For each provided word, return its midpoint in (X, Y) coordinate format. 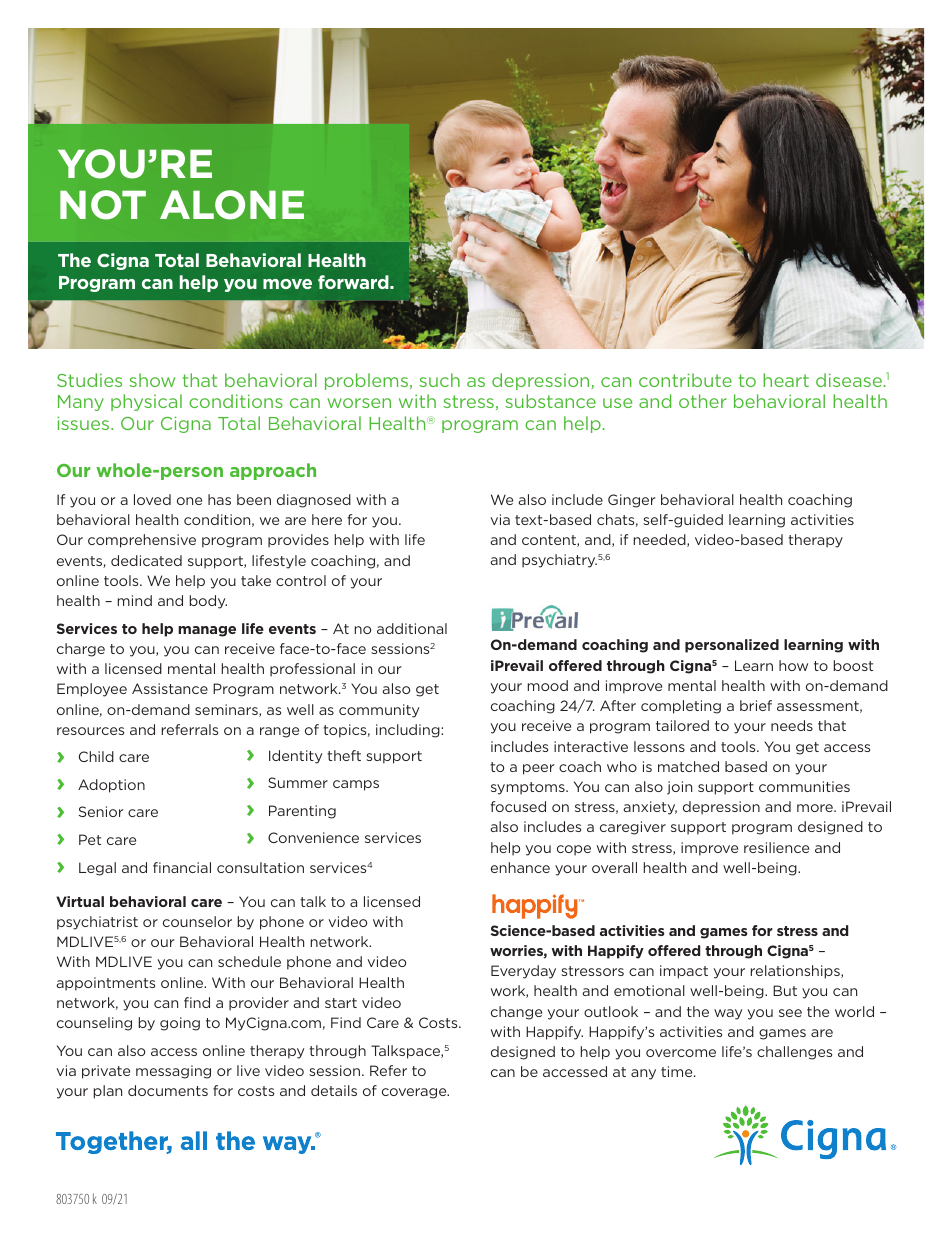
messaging (173, 1072)
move (287, 284)
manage (207, 631)
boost (853, 665)
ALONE (232, 205)
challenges (794, 1053)
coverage (415, 1093)
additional (412, 628)
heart (786, 380)
